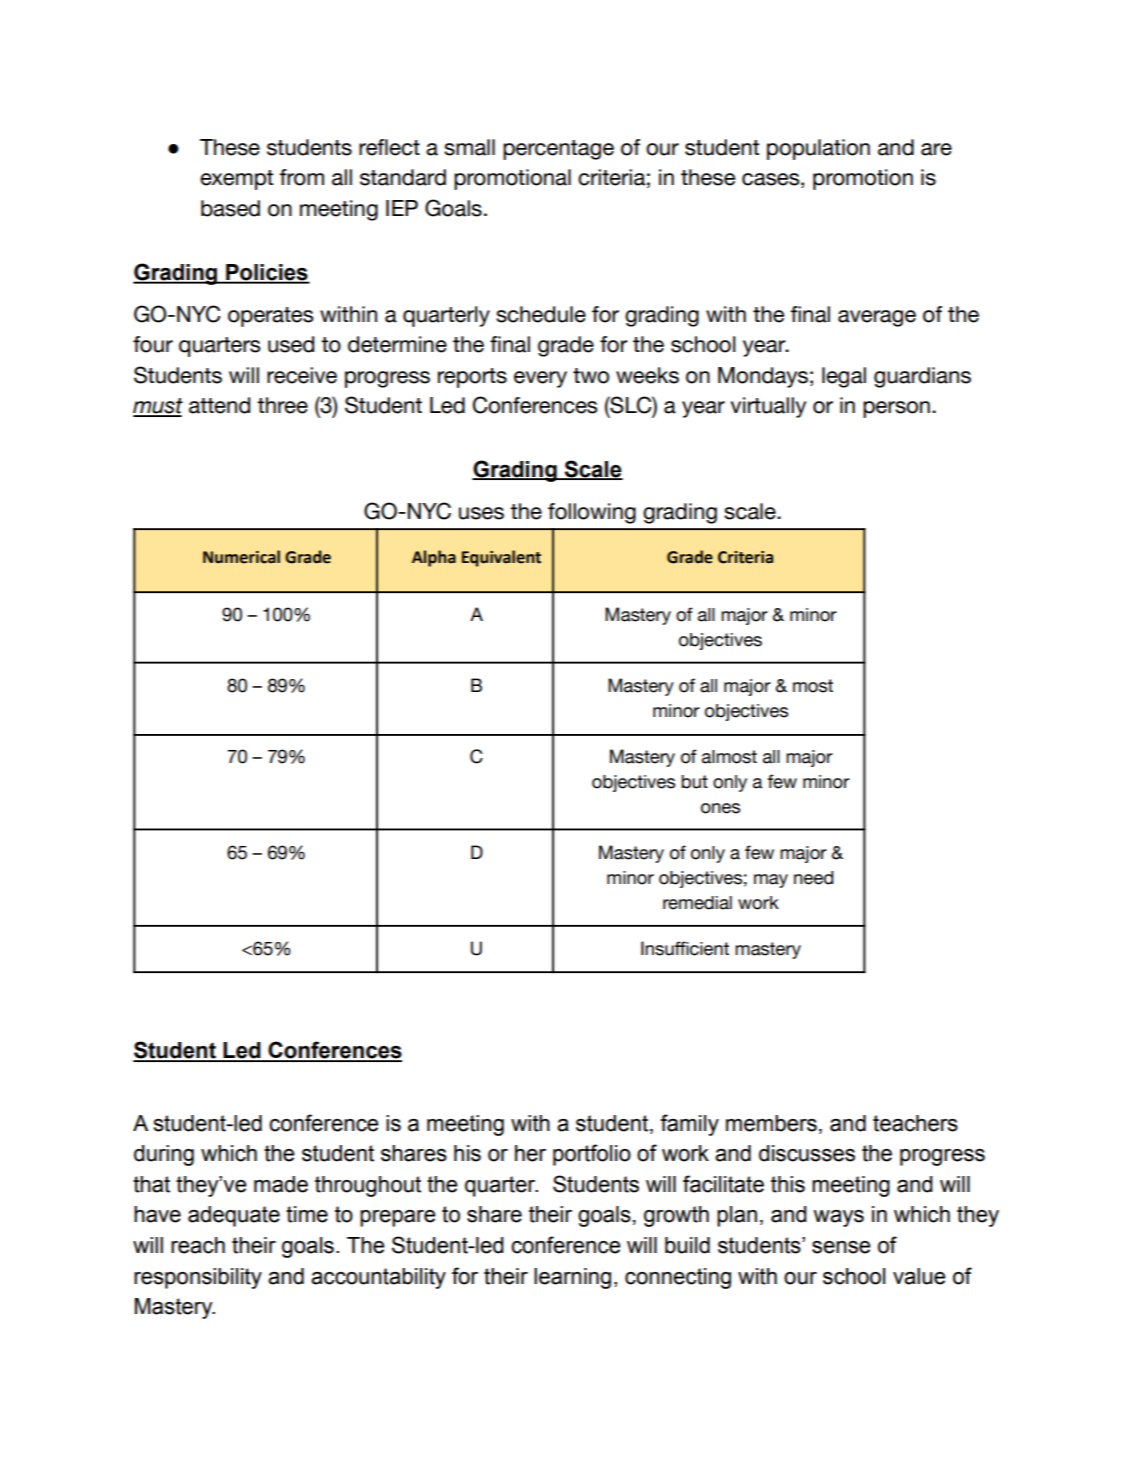 This screenshot has width=1134, height=1468. What do you see at coordinates (694, 782) in the screenshot?
I see `but` at bounding box center [694, 782].
